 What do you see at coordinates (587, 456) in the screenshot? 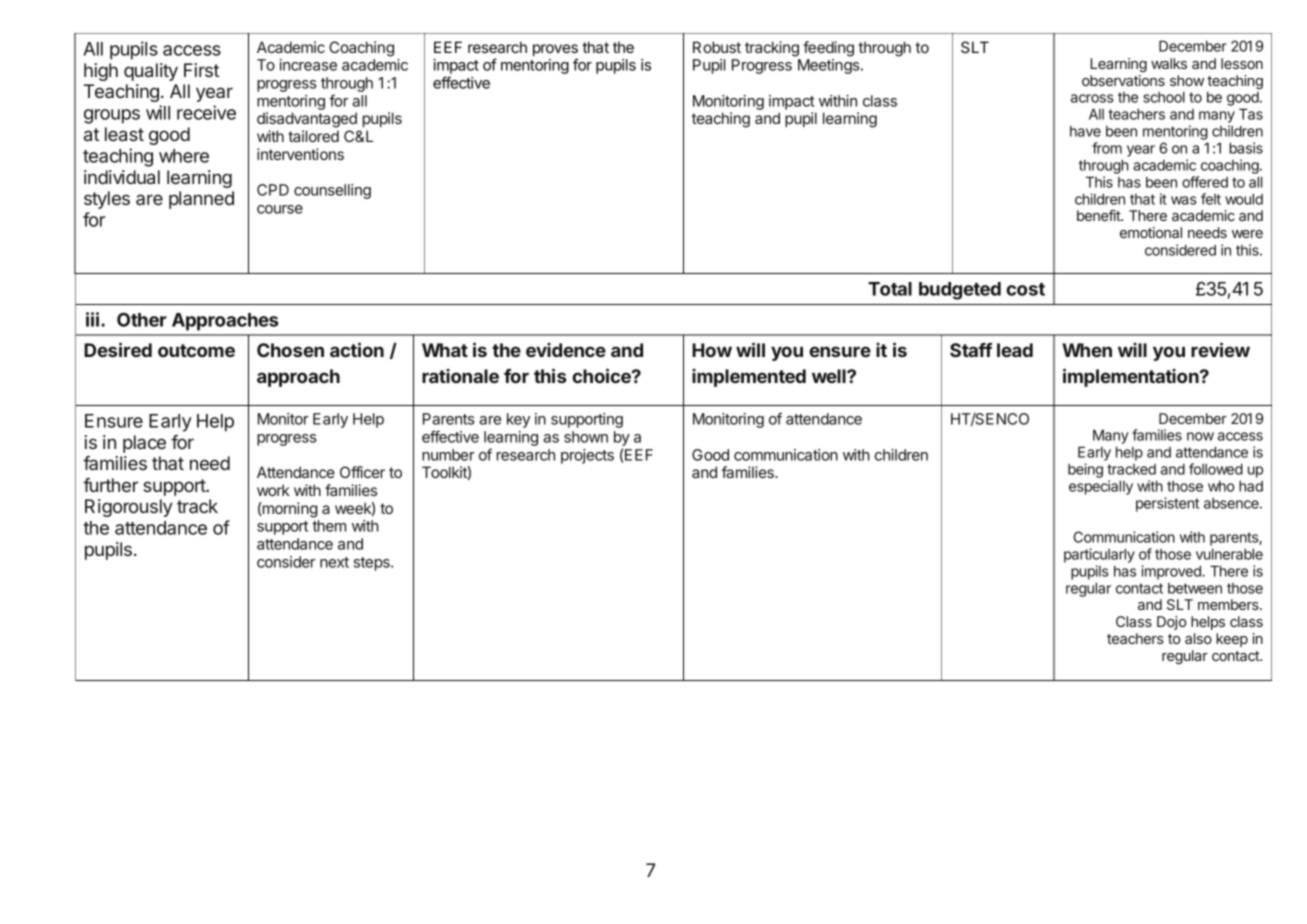
I see `projects` at bounding box center [587, 456].
